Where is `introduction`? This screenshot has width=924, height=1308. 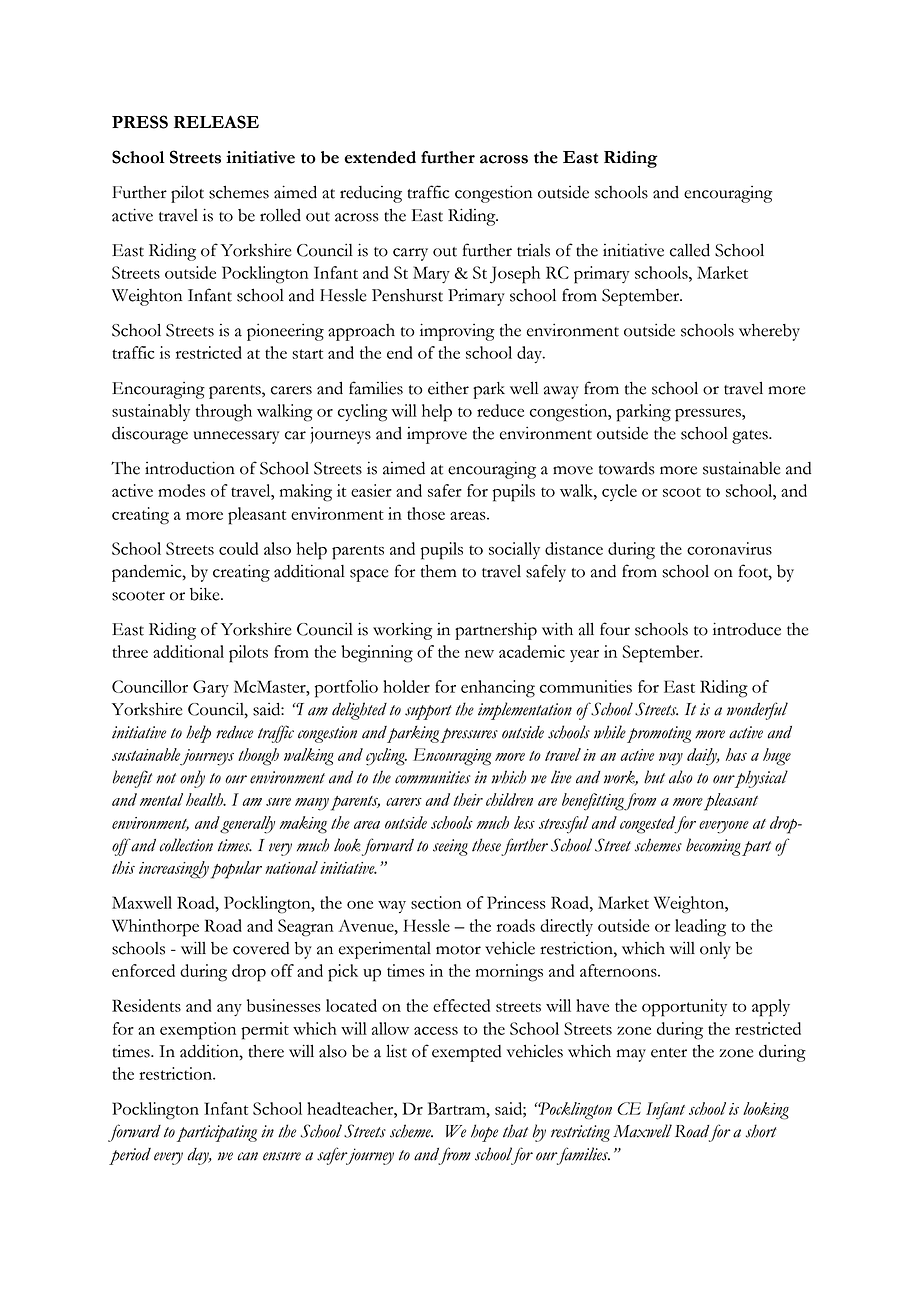 introduction is located at coordinates (190, 468).
